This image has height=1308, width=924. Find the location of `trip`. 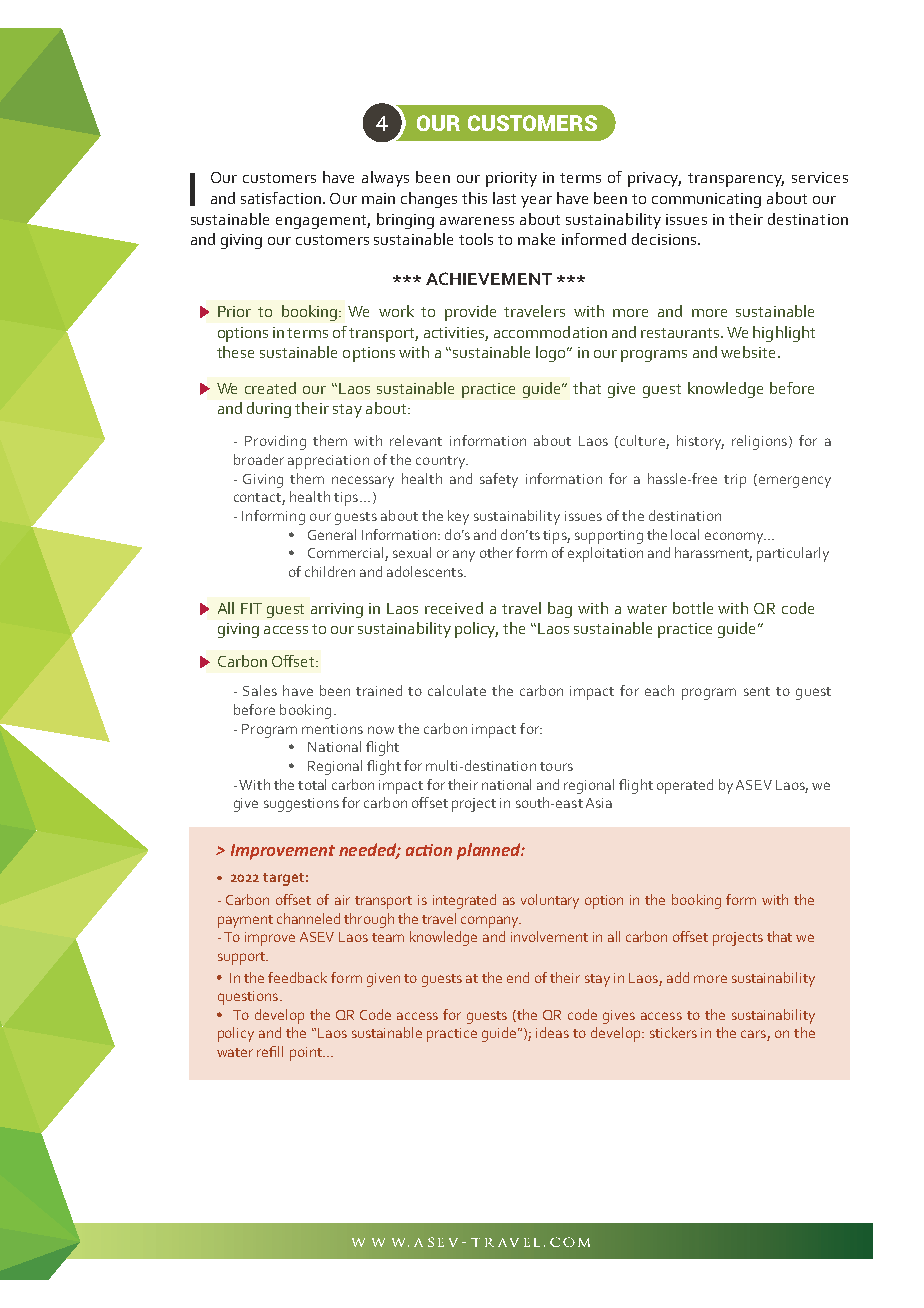

trip is located at coordinates (735, 481).
